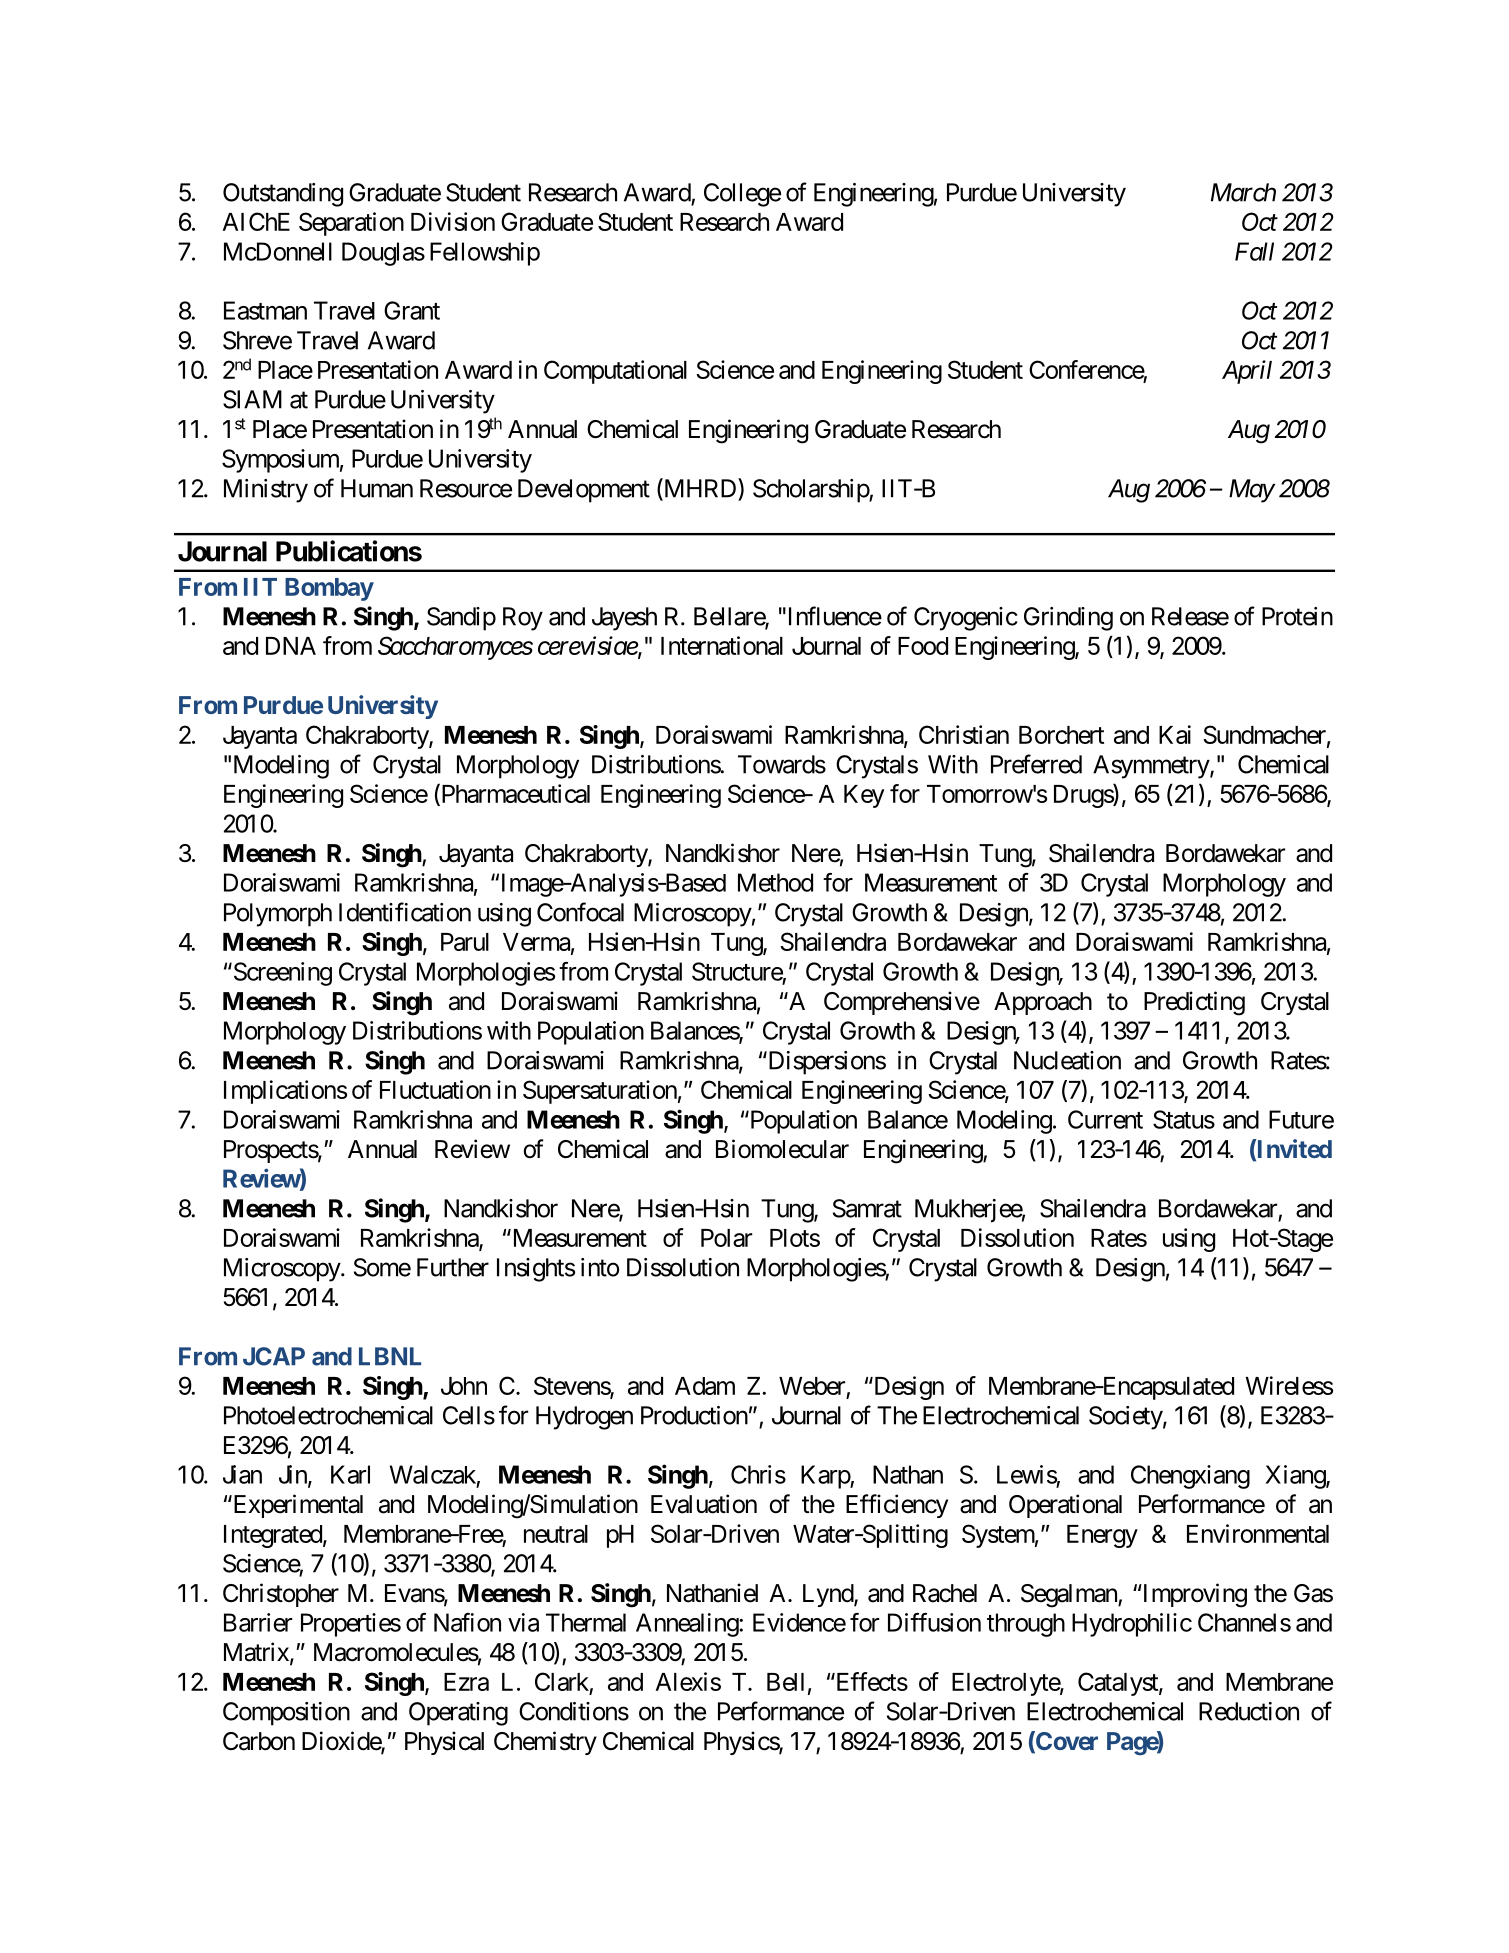  I want to click on Computational, so click(615, 372).
